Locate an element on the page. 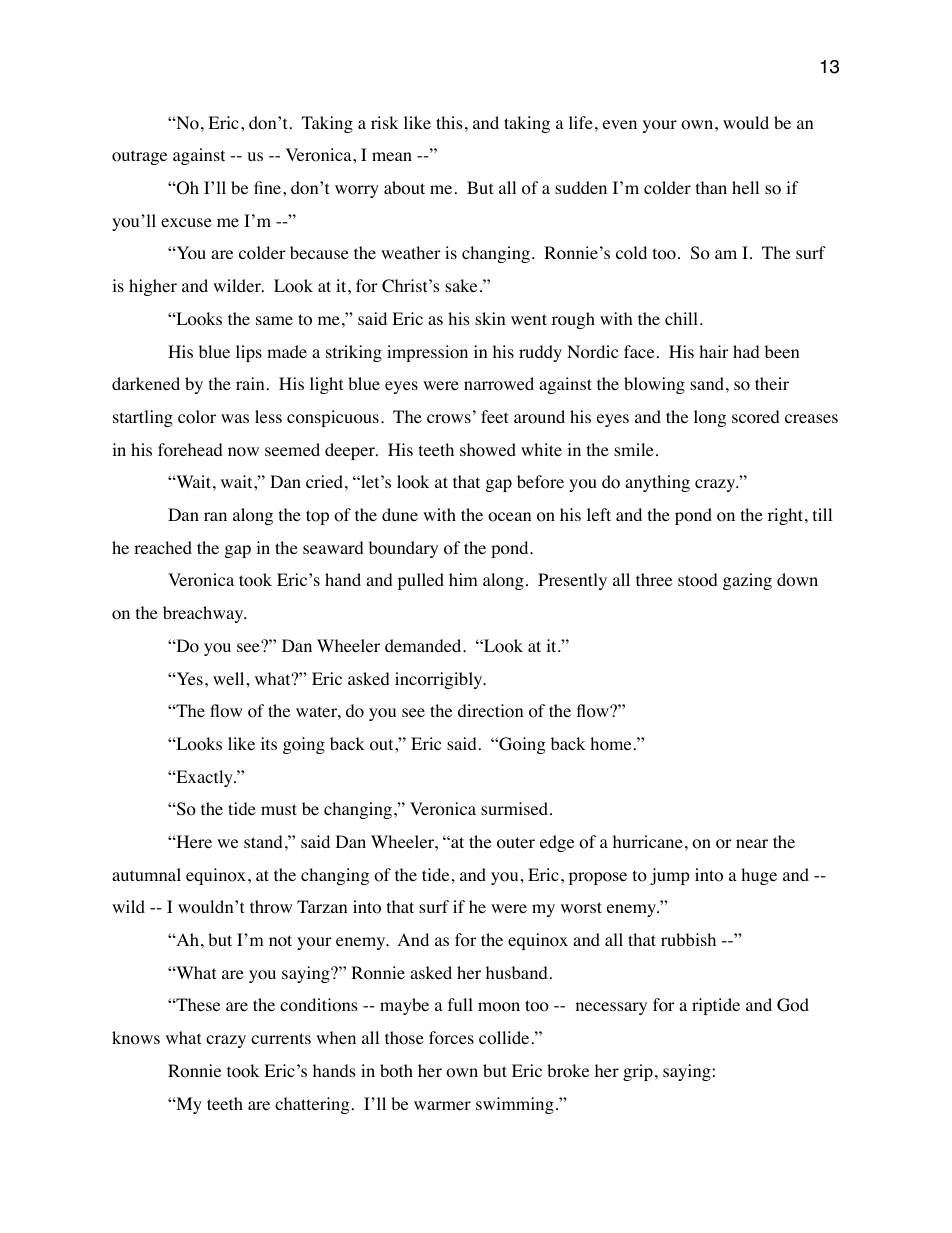  well is located at coordinates (228, 678).
